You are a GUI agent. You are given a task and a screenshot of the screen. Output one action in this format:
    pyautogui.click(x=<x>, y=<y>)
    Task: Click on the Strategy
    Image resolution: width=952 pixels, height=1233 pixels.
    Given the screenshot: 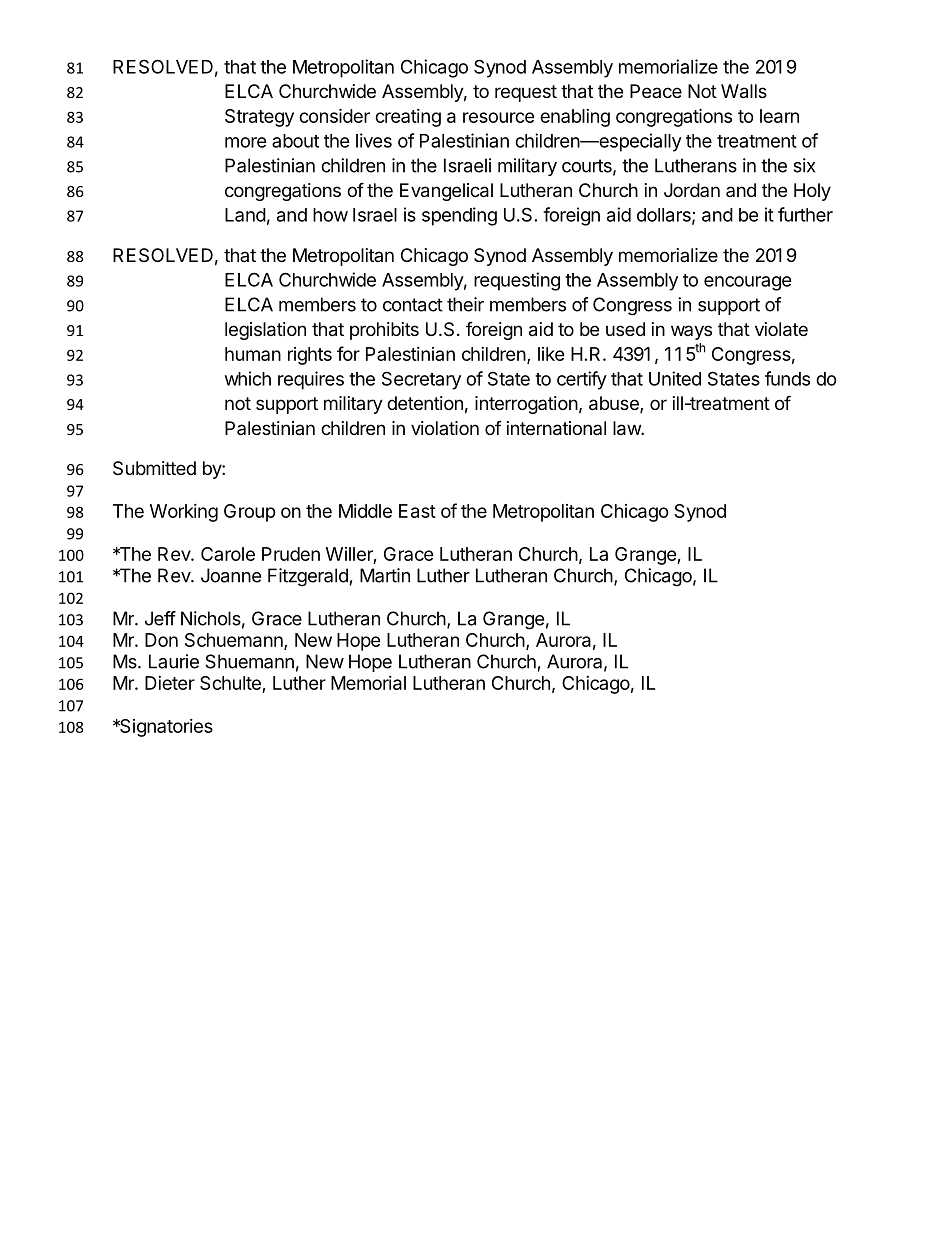 What is the action you would take?
    pyautogui.click(x=259, y=118)
